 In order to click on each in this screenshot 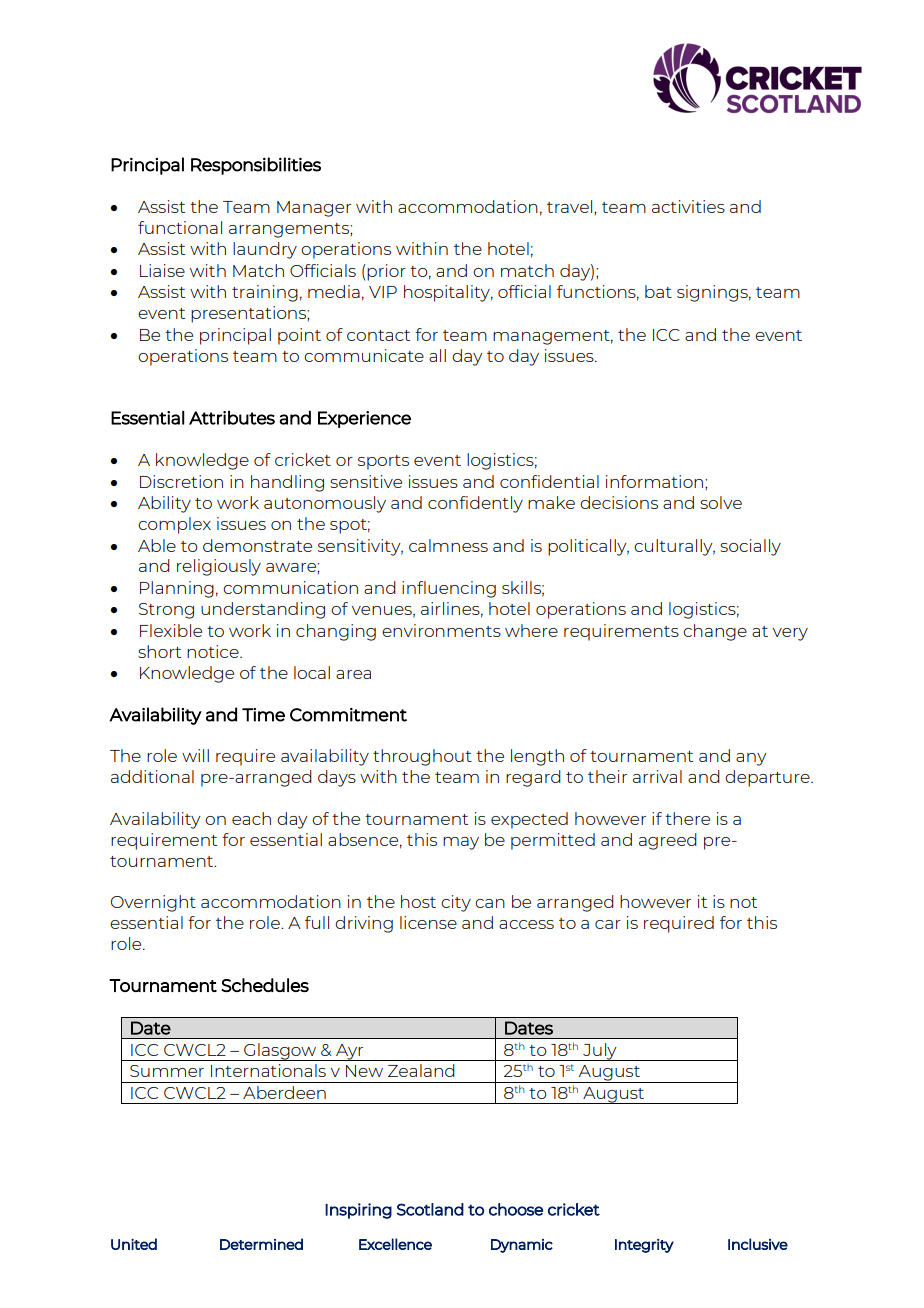, I will do `click(251, 818)`.
